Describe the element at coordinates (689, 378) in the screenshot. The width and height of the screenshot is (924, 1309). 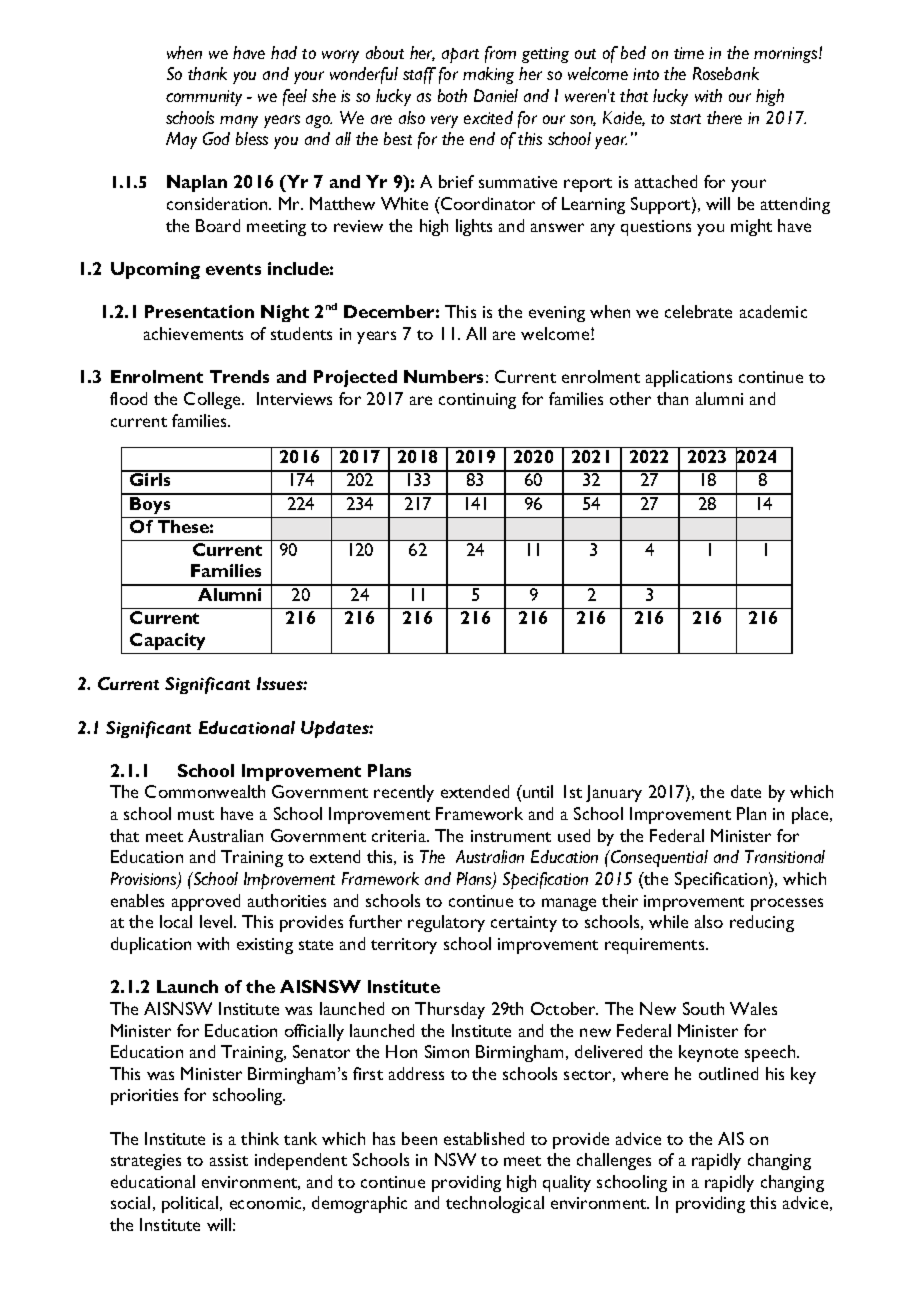
I see `applications` at that location.
